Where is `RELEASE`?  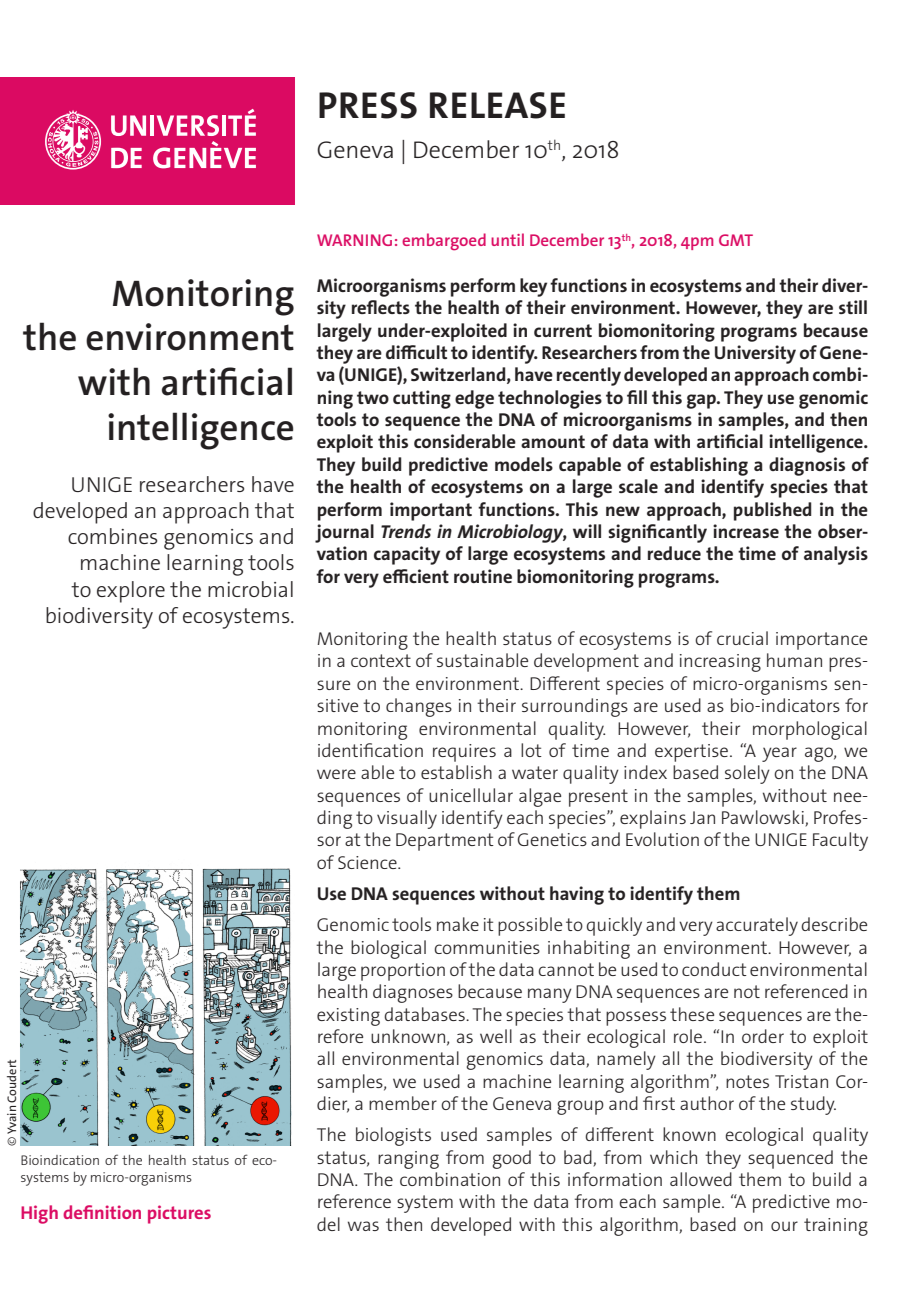
RELEASE is located at coordinates (497, 105).
